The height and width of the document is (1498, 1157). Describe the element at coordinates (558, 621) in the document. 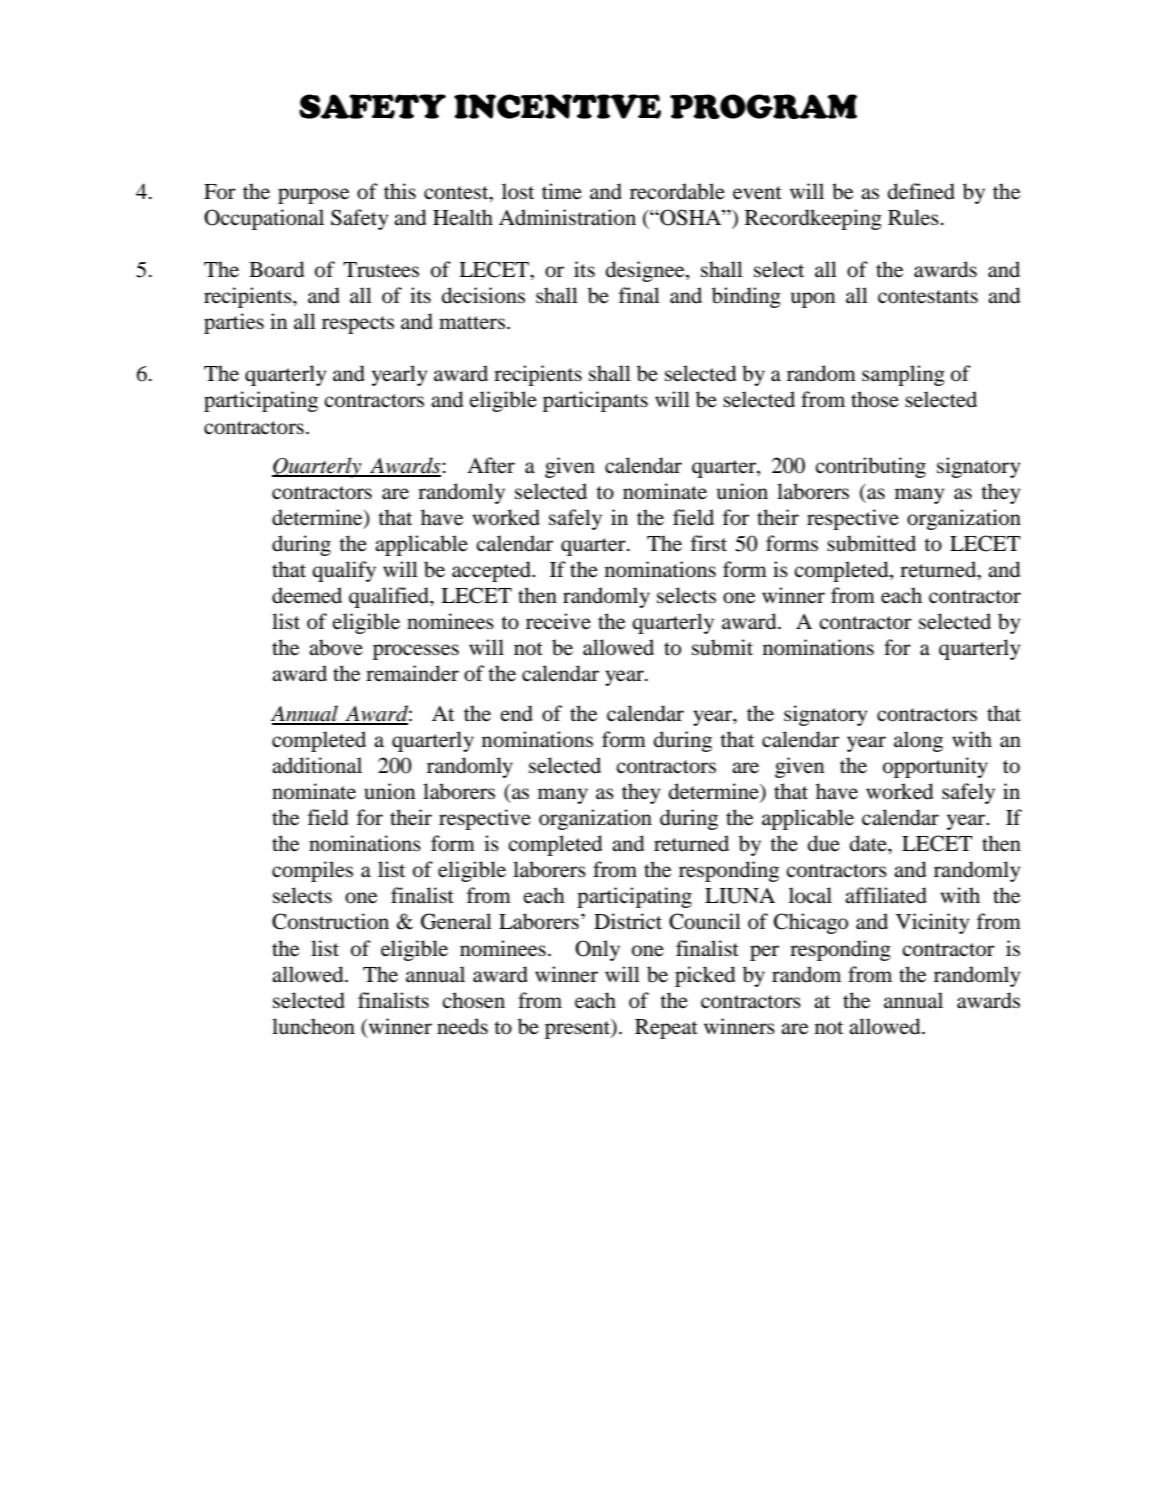

I see `receive` at that location.
